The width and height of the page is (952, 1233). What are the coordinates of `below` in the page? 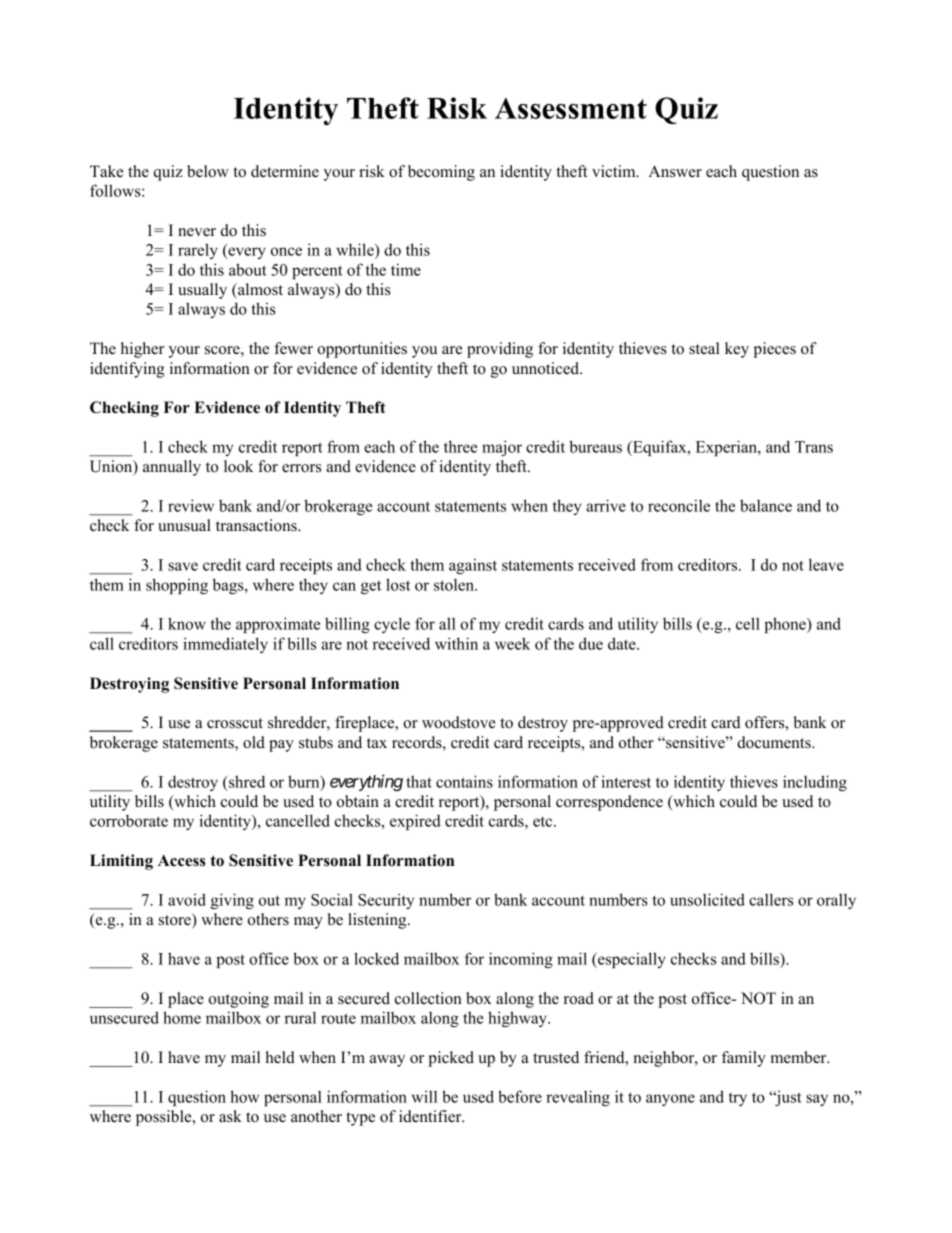 It's located at (208, 171).
